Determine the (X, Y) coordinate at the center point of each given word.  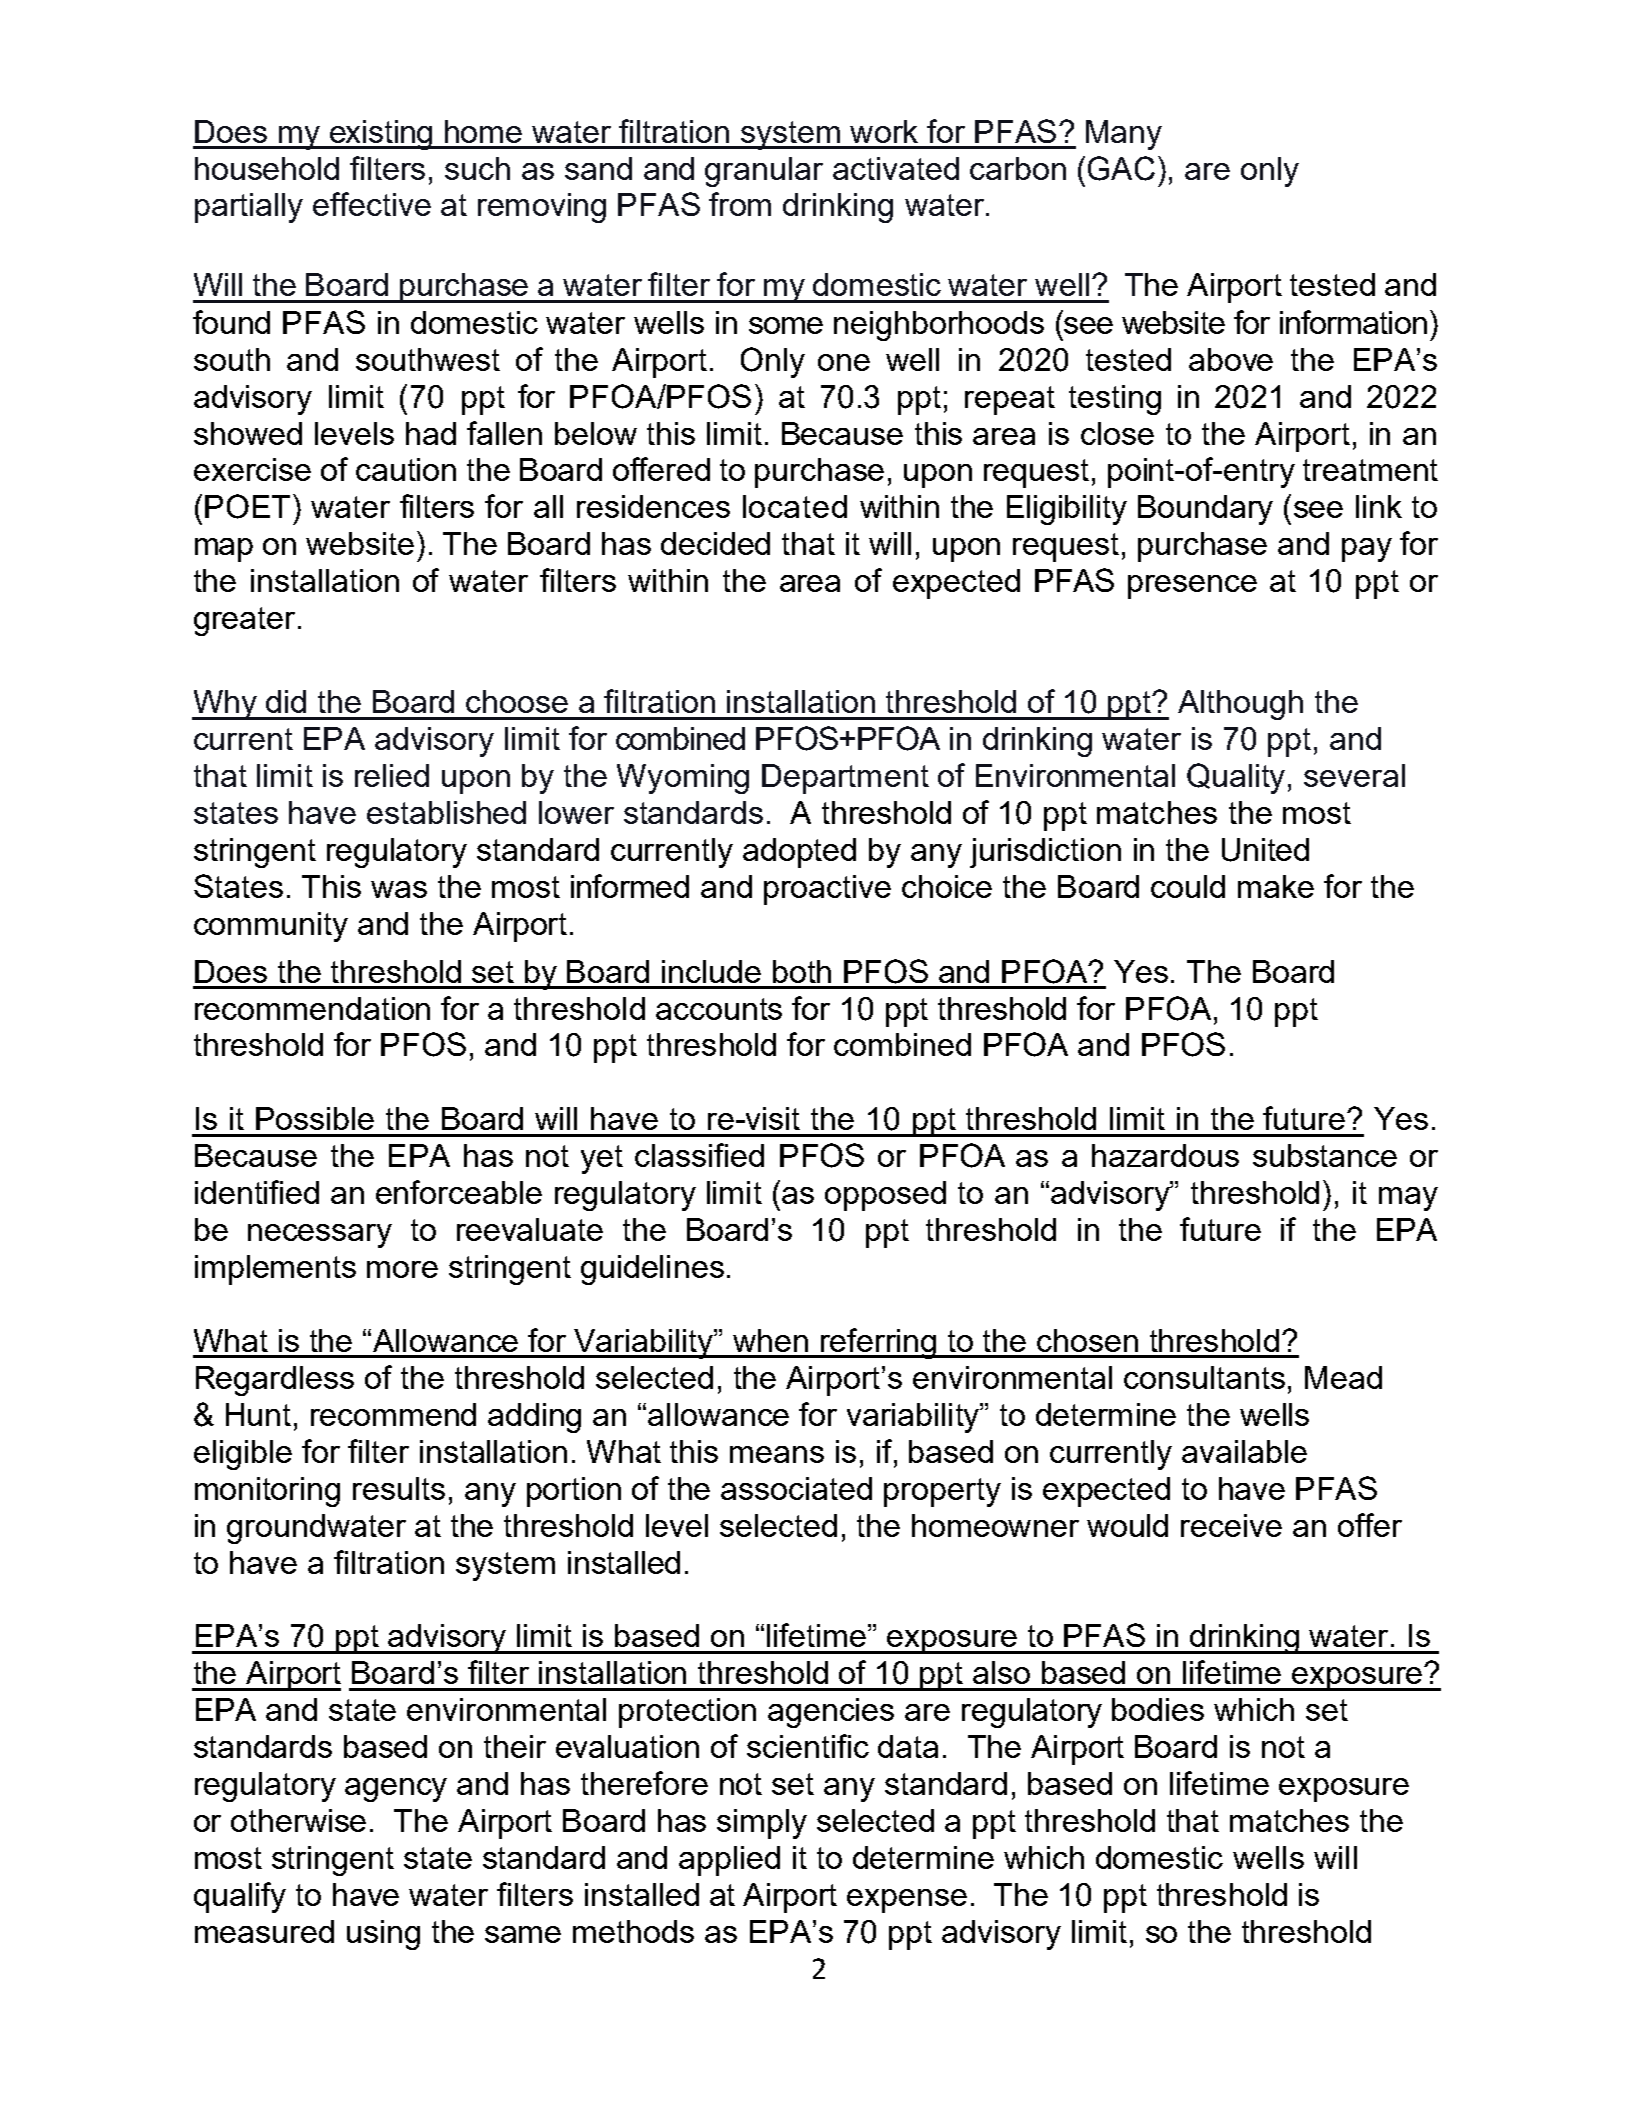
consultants (1204, 1377)
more (402, 1269)
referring (878, 1343)
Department (845, 779)
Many (1124, 135)
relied (392, 775)
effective (372, 204)
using (383, 1935)
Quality (1236, 778)
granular (764, 172)
